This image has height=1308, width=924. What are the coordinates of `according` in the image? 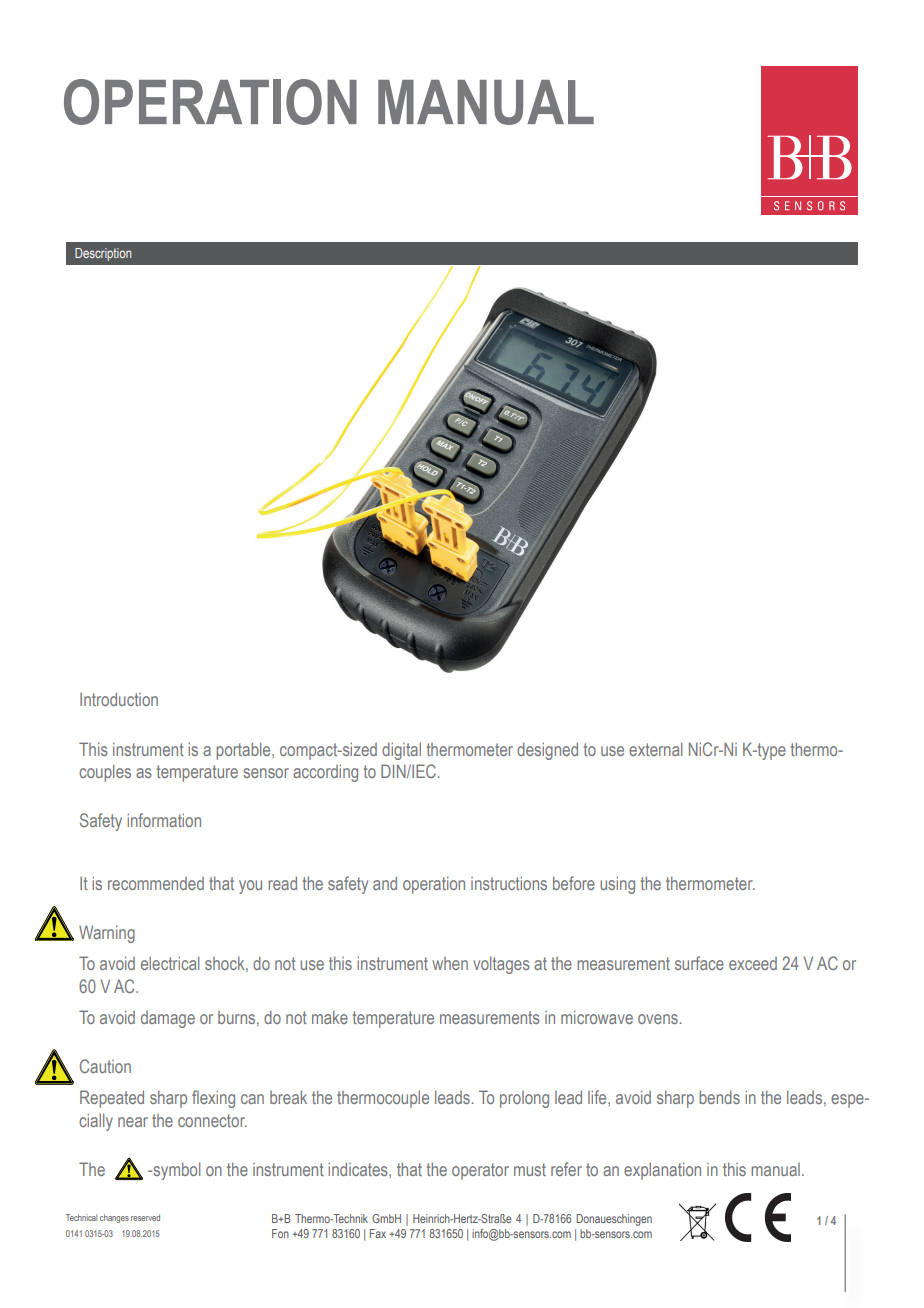 It's located at (325, 773).
